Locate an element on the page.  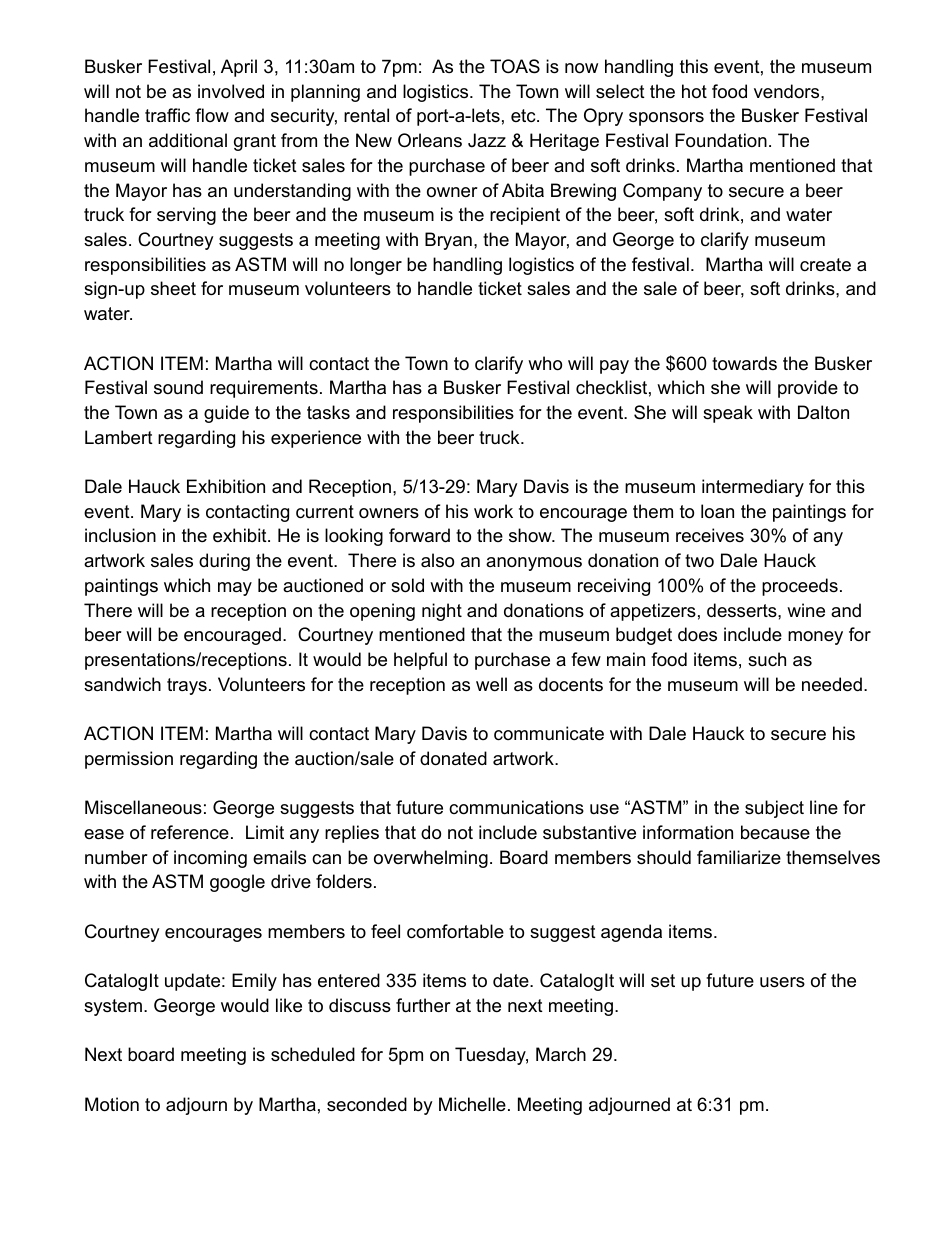
during is located at coordinates (224, 562).
